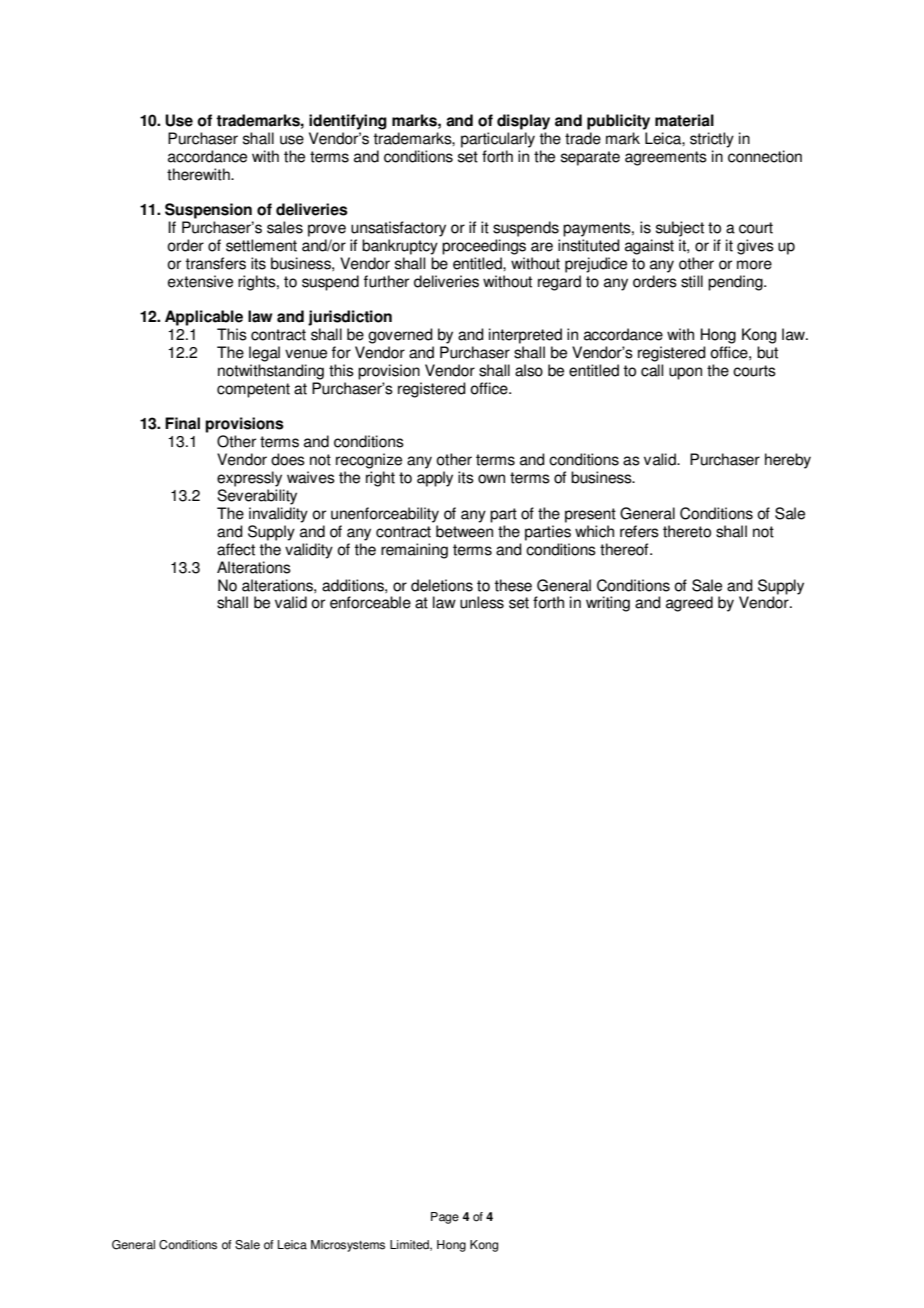  Describe the element at coordinates (370, 602) in the screenshot. I see `enforceable` at that location.
